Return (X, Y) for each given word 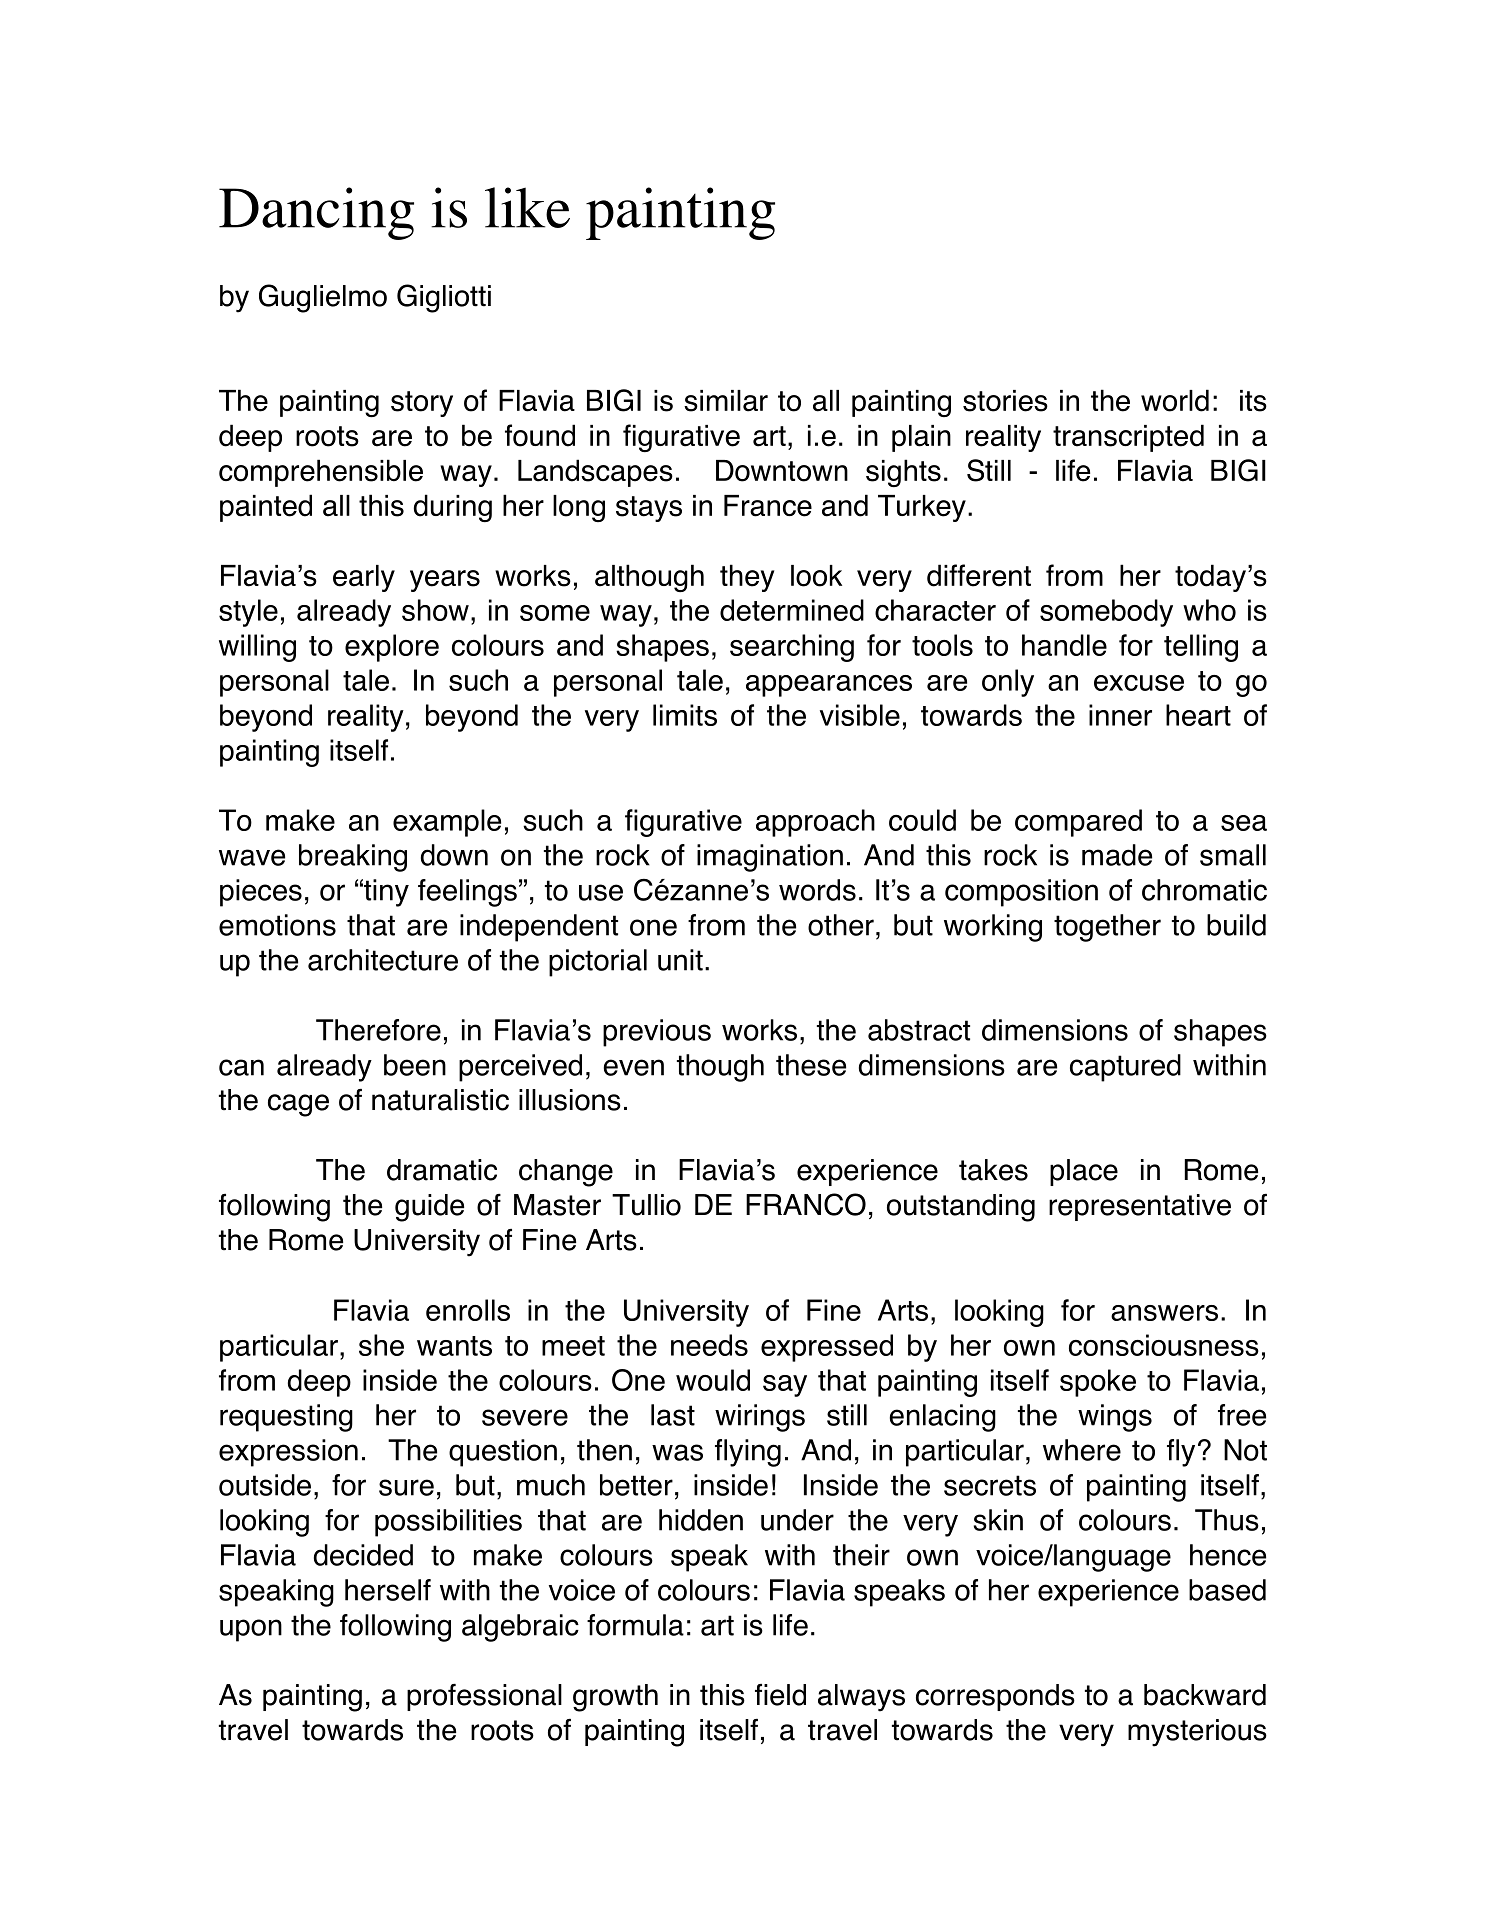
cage (298, 1105)
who (1209, 610)
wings (1115, 1418)
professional (484, 1697)
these (811, 1065)
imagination (770, 858)
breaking (353, 858)
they (747, 578)
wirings (760, 1418)
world (1175, 400)
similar (726, 401)
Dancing (316, 213)
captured (1125, 1068)
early (364, 578)
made (1117, 855)
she (381, 1345)
